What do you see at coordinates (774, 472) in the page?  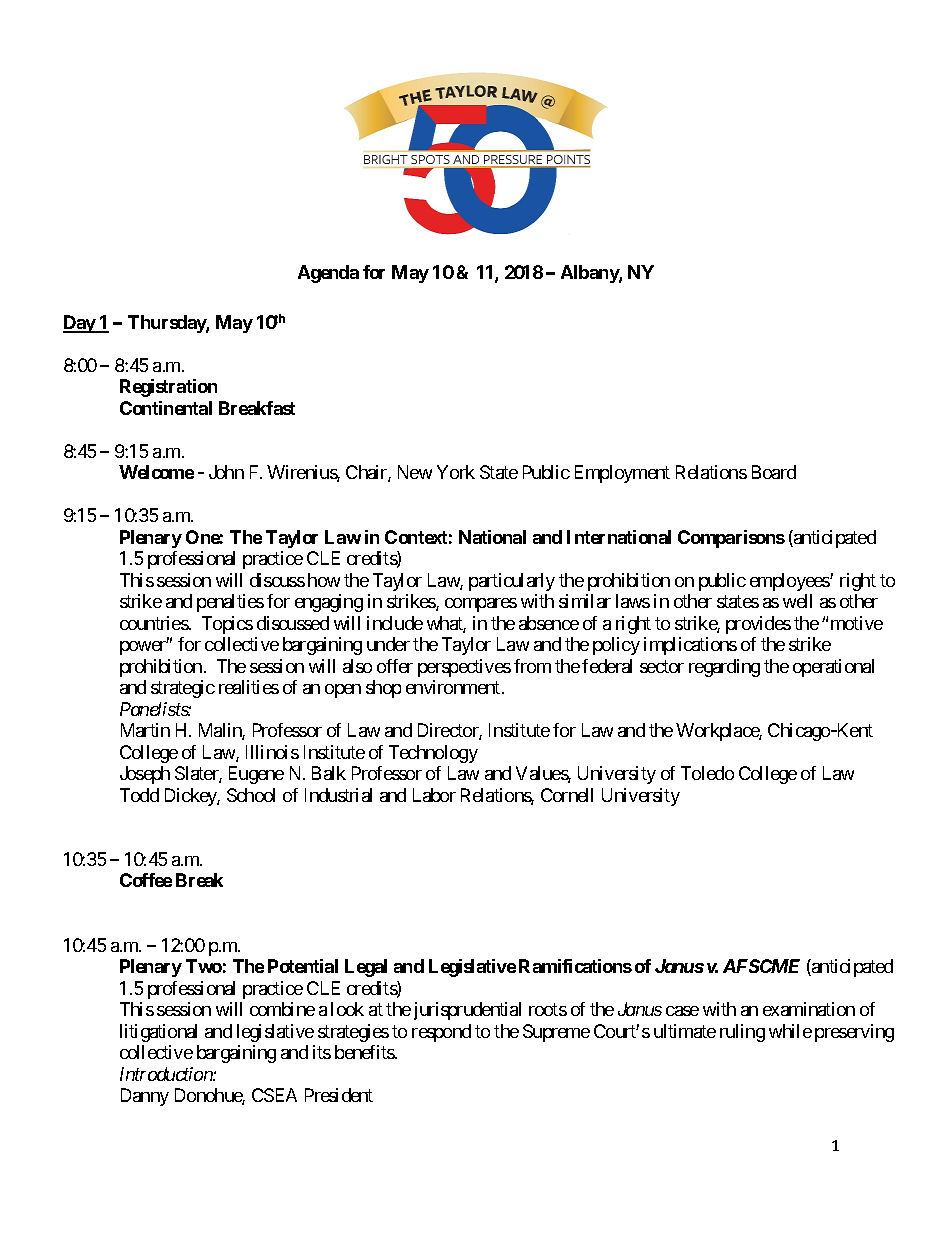 I see `Board` at bounding box center [774, 472].
